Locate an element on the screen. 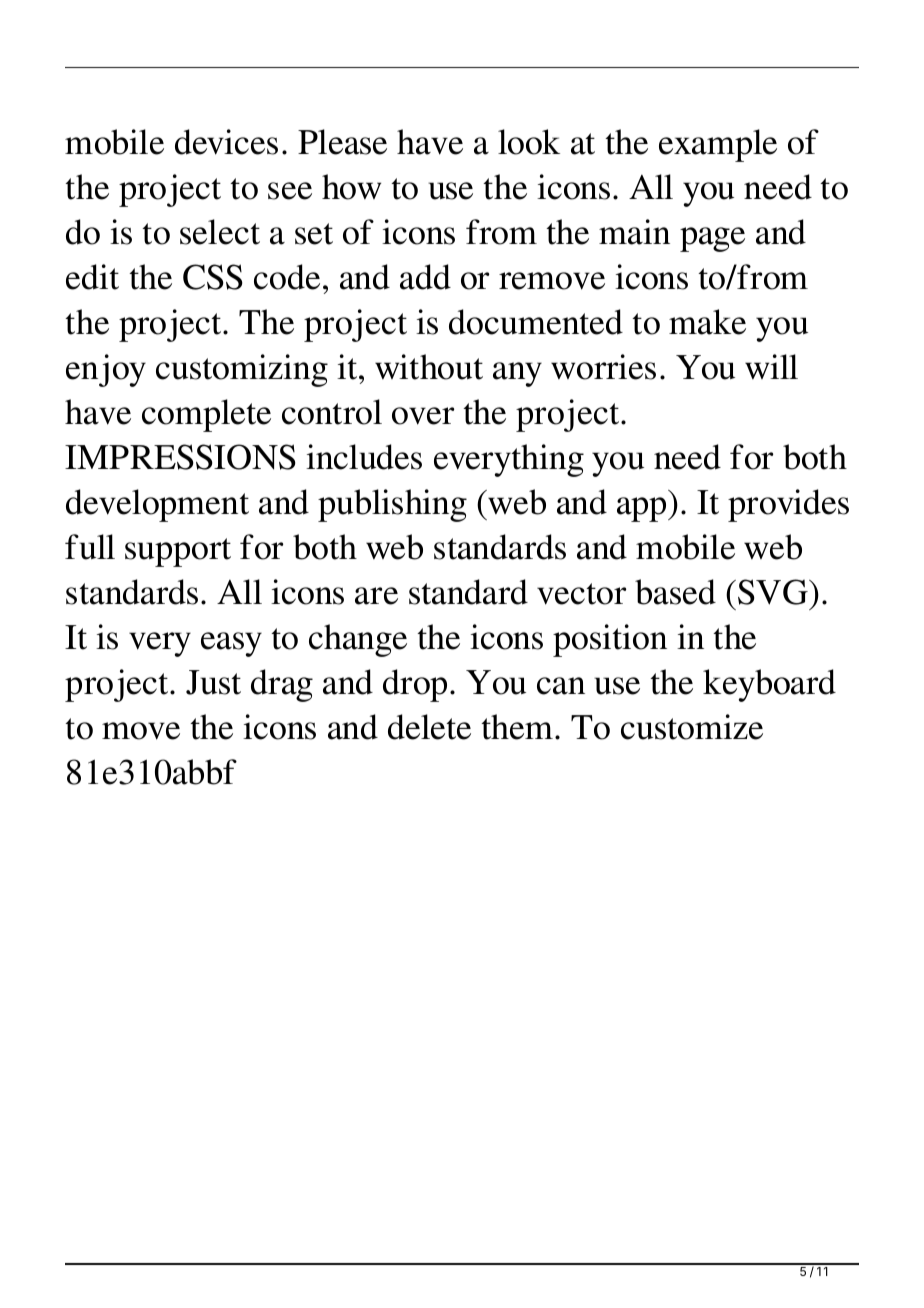  example is located at coordinates (718, 145).
